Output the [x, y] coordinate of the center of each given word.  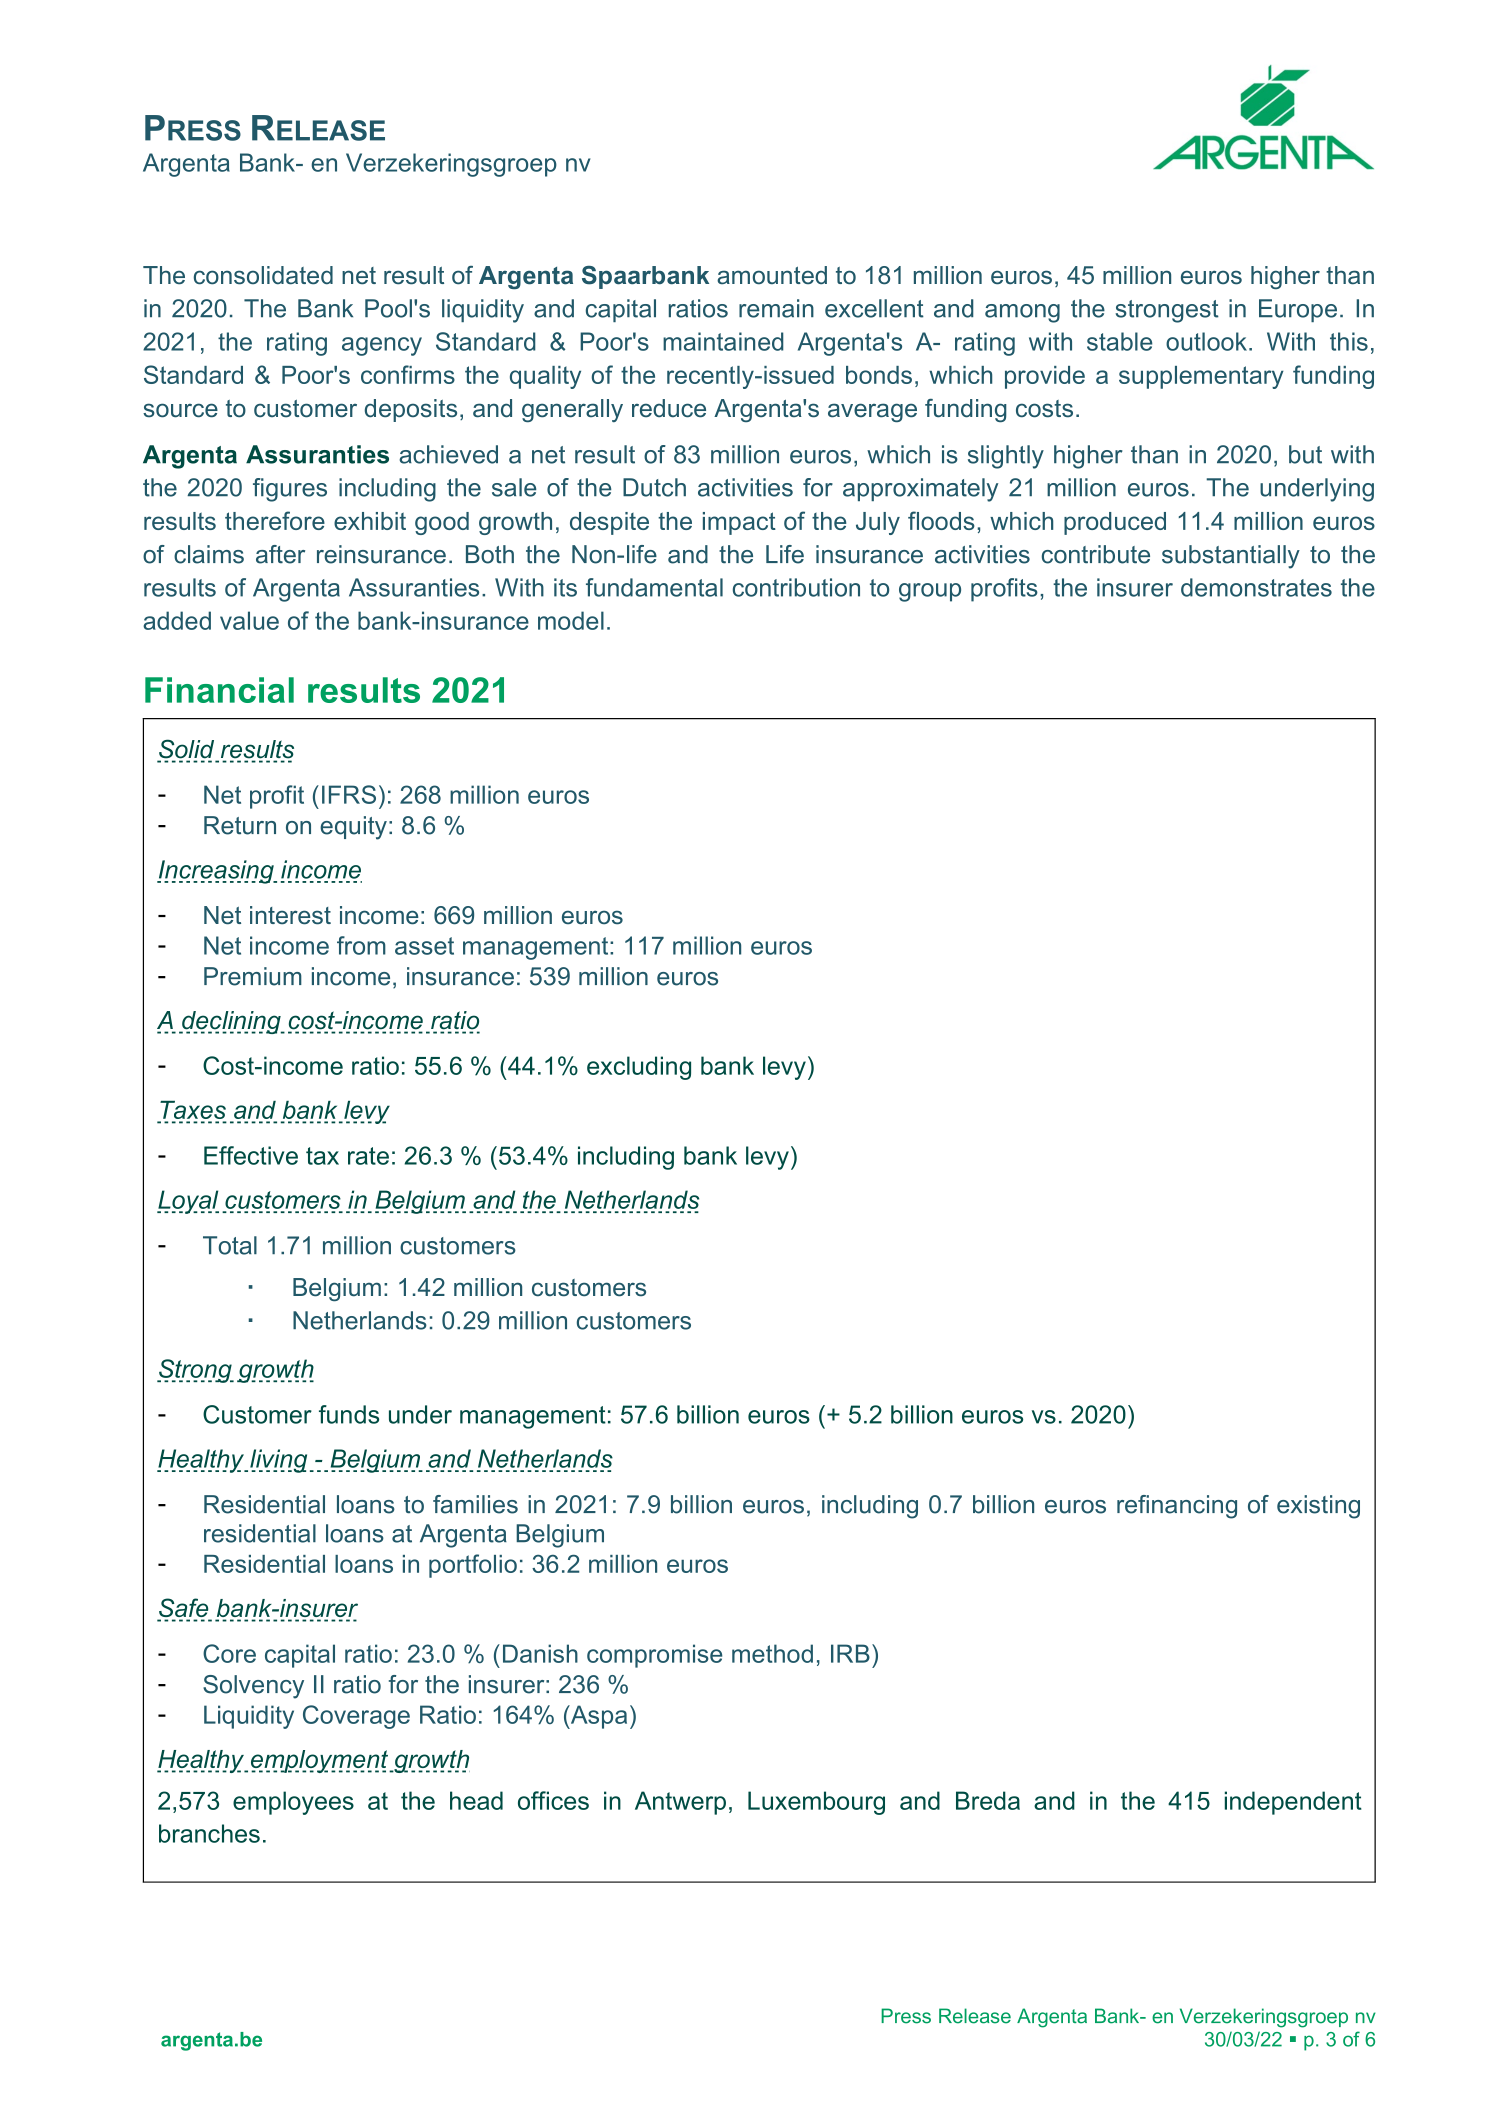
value [249, 620]
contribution [796, 587]
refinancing [1177, 1507]
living [278, 1461]
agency [382, 346]
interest [290, 915]
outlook [1206, 341]
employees [293, 1803]
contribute [1096, 554]
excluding [639, 1068]
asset [424, 946]
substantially [1231, 557]
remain [776, 308]
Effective [251, 1155]
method [772, 1653]
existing [1318, 1507]
